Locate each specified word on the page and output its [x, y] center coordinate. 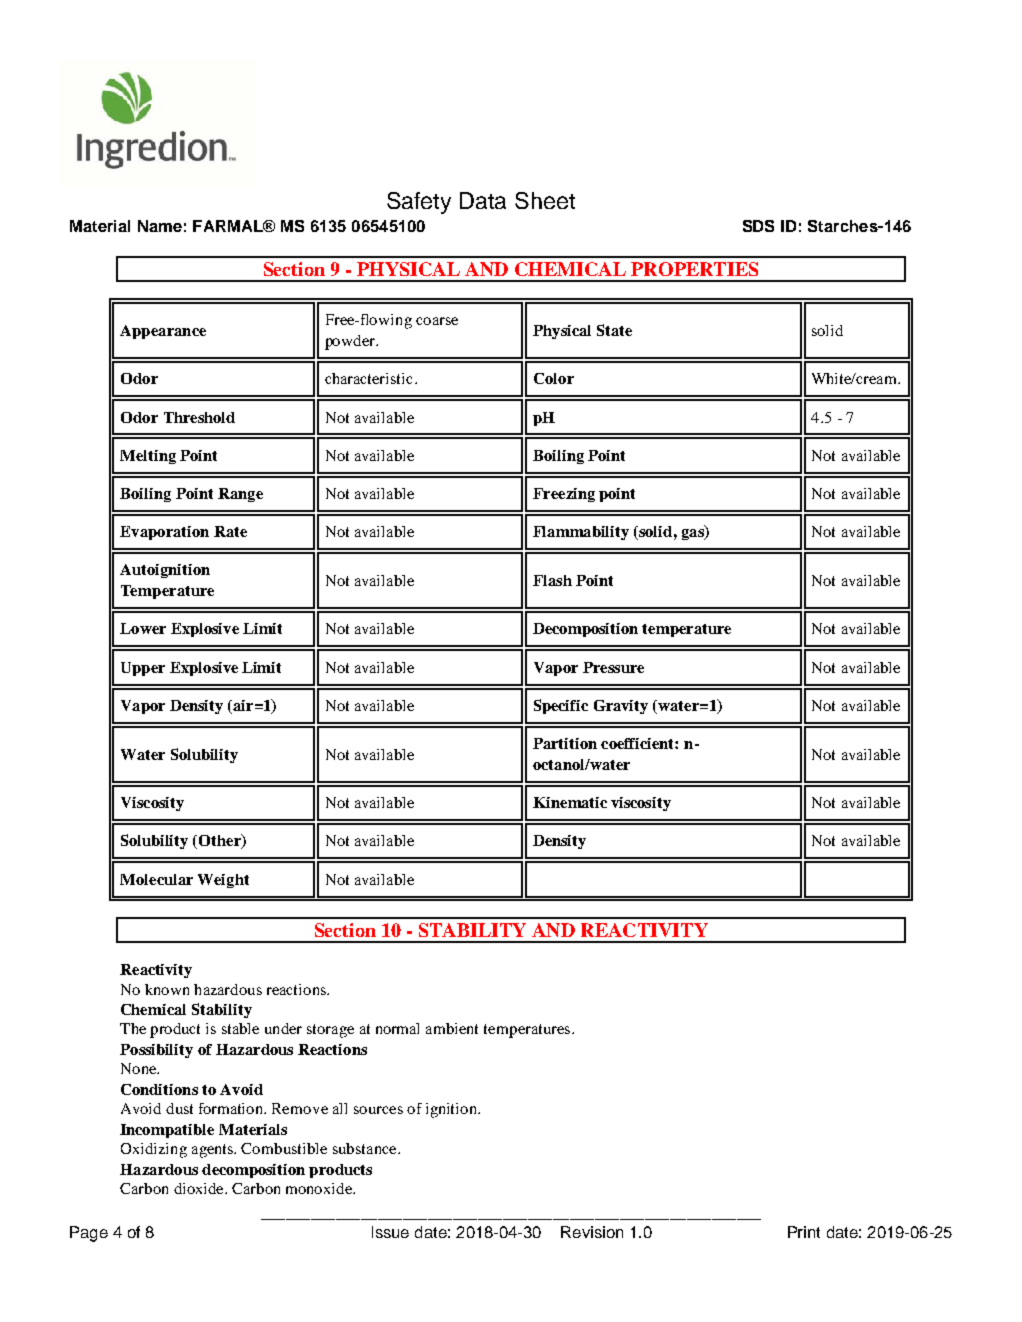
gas [694, 534]
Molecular [156, 879]
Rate [230, 531]
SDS [758, 226]
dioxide [200, 1188]
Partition [565, 743]
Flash [552, 580]
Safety [419, 203]
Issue [390, 1232]
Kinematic [570, 802]
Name [160, 226]
